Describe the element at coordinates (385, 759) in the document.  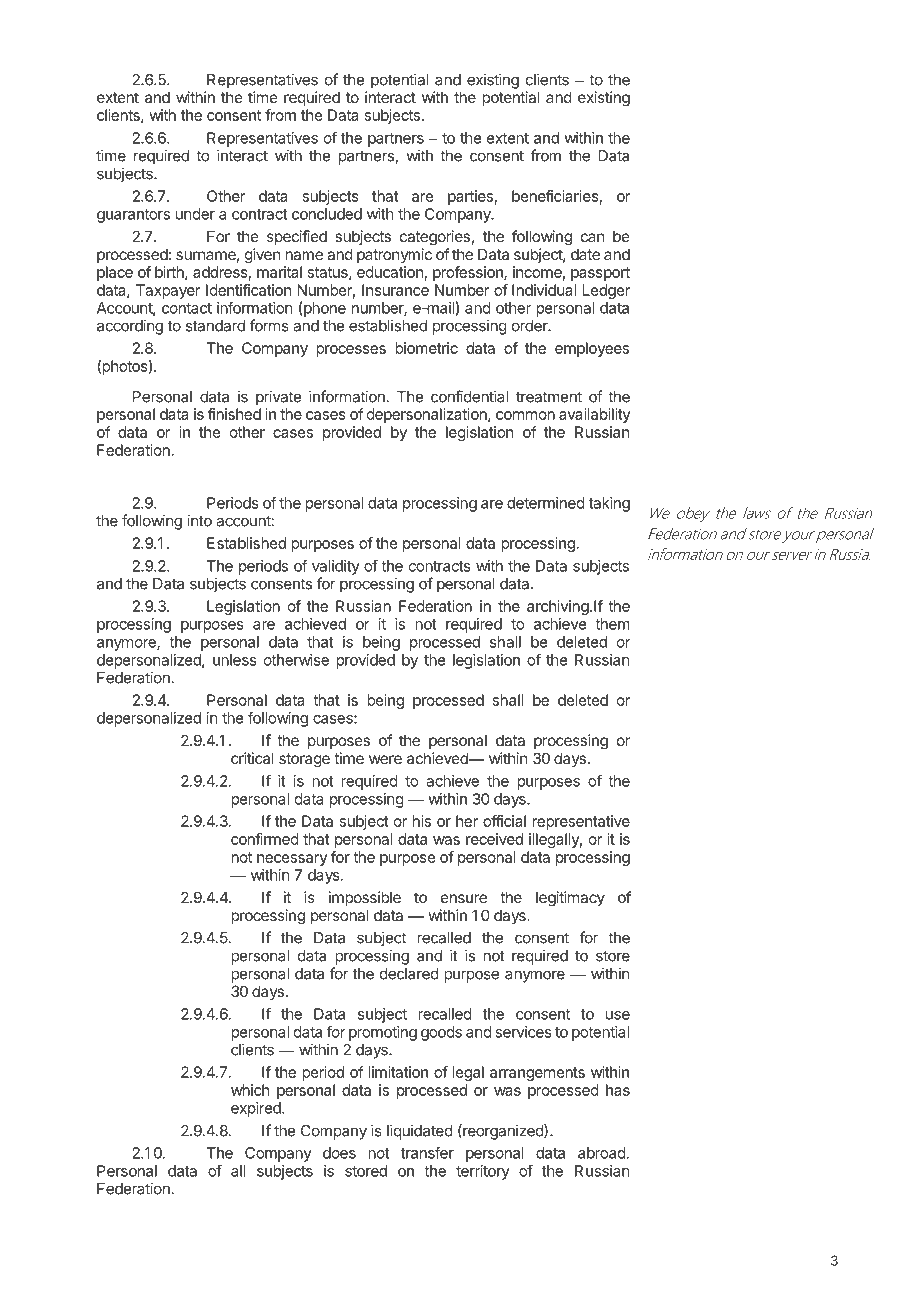
I see `were` at that location.
